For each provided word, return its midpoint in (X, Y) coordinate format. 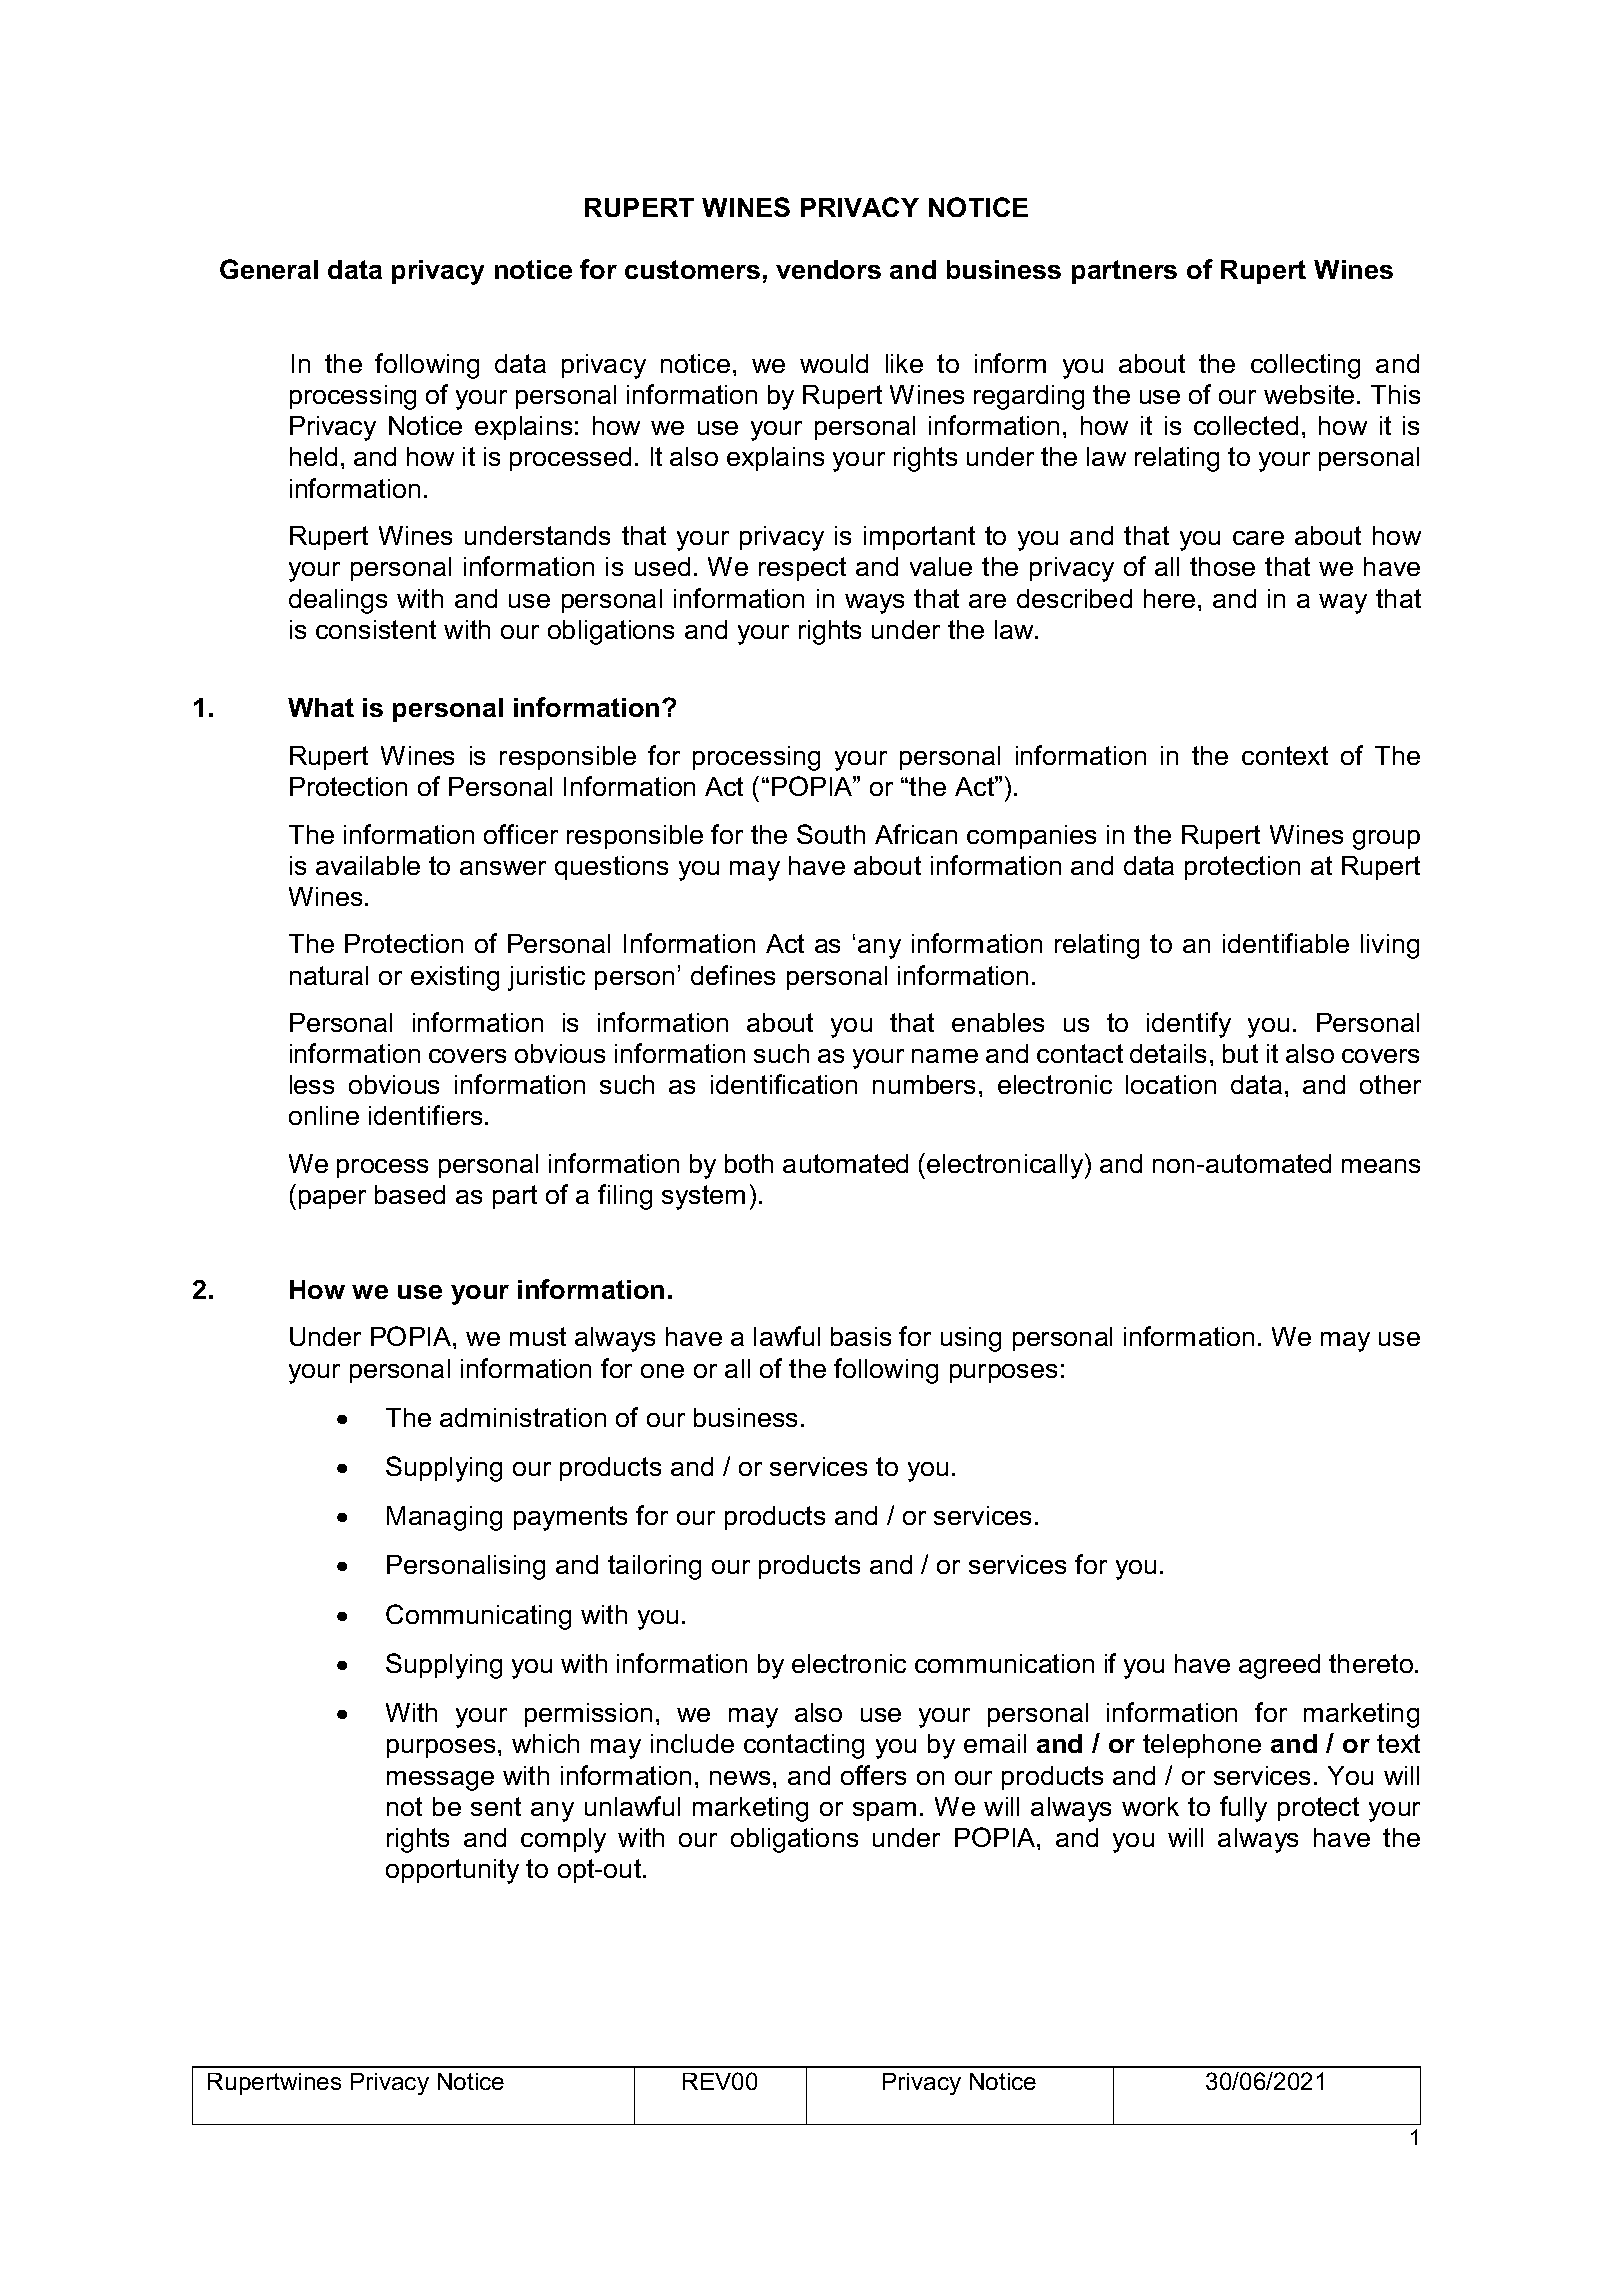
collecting (1305, 366)
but (1240, 1053)
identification (784, 1084)
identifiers (425, 1115)
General (269, 269)
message (440, 1781)
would (834, 363)
